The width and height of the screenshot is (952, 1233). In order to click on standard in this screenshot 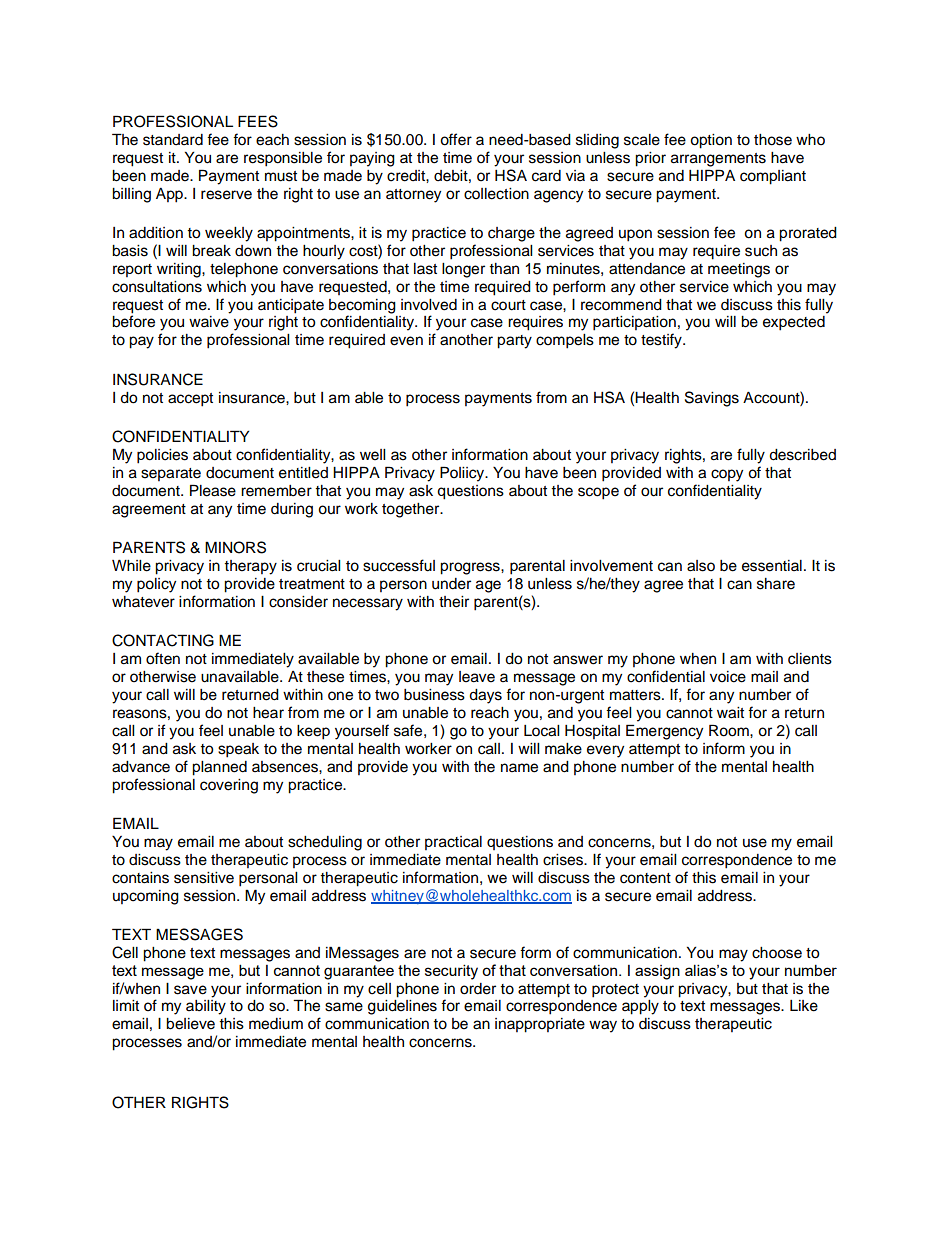, I will do `click(173, 140)`.
